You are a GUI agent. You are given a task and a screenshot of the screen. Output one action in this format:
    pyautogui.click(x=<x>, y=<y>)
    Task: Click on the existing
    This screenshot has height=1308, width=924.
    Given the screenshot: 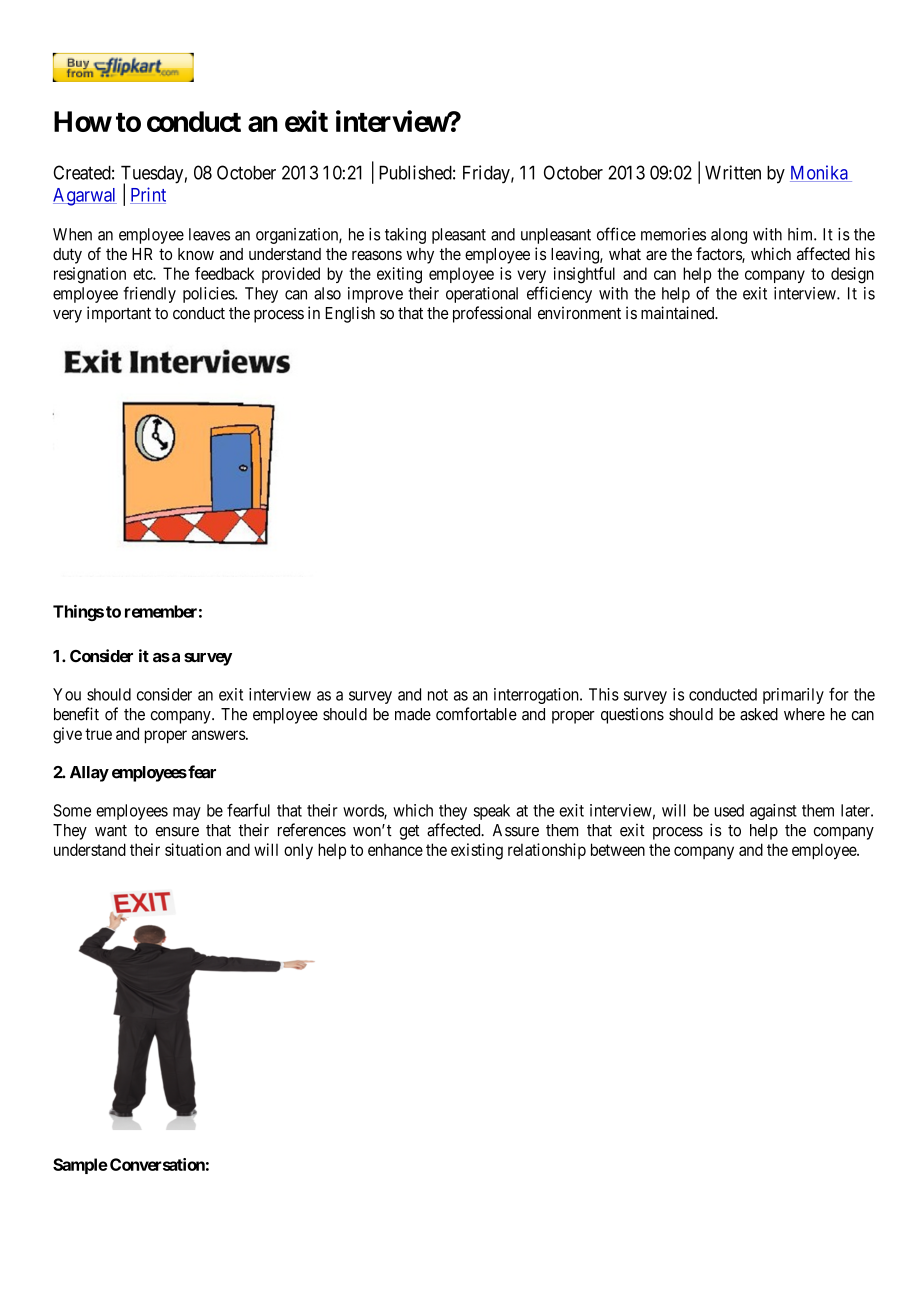 What is the action you would take?
    pyautogui.click(x=477, y=851)
